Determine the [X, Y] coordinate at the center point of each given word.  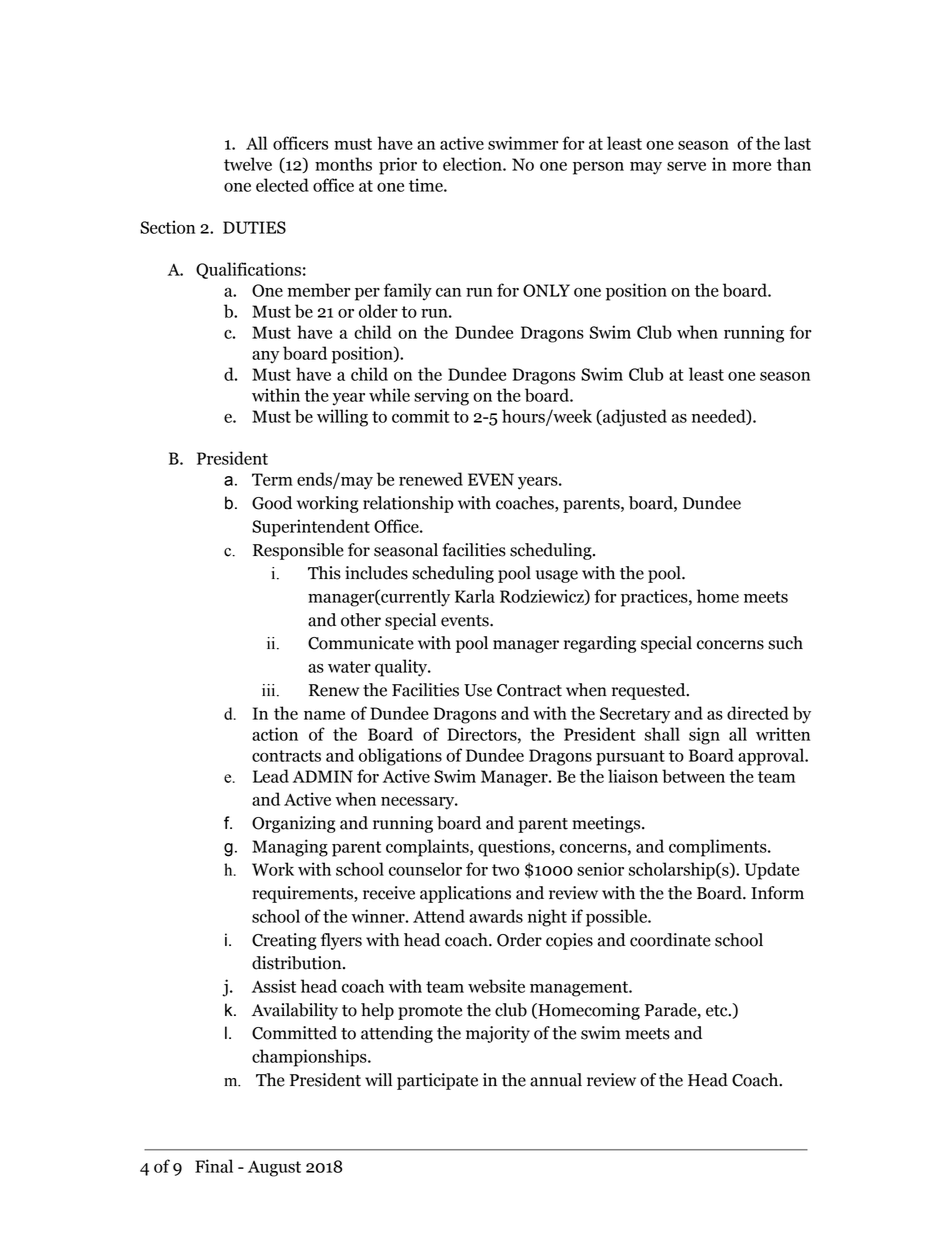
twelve [248, 164]
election [473, 164]
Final [214, 1166]
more [751, 166]
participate [437, 1081]
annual [556, 1080]
